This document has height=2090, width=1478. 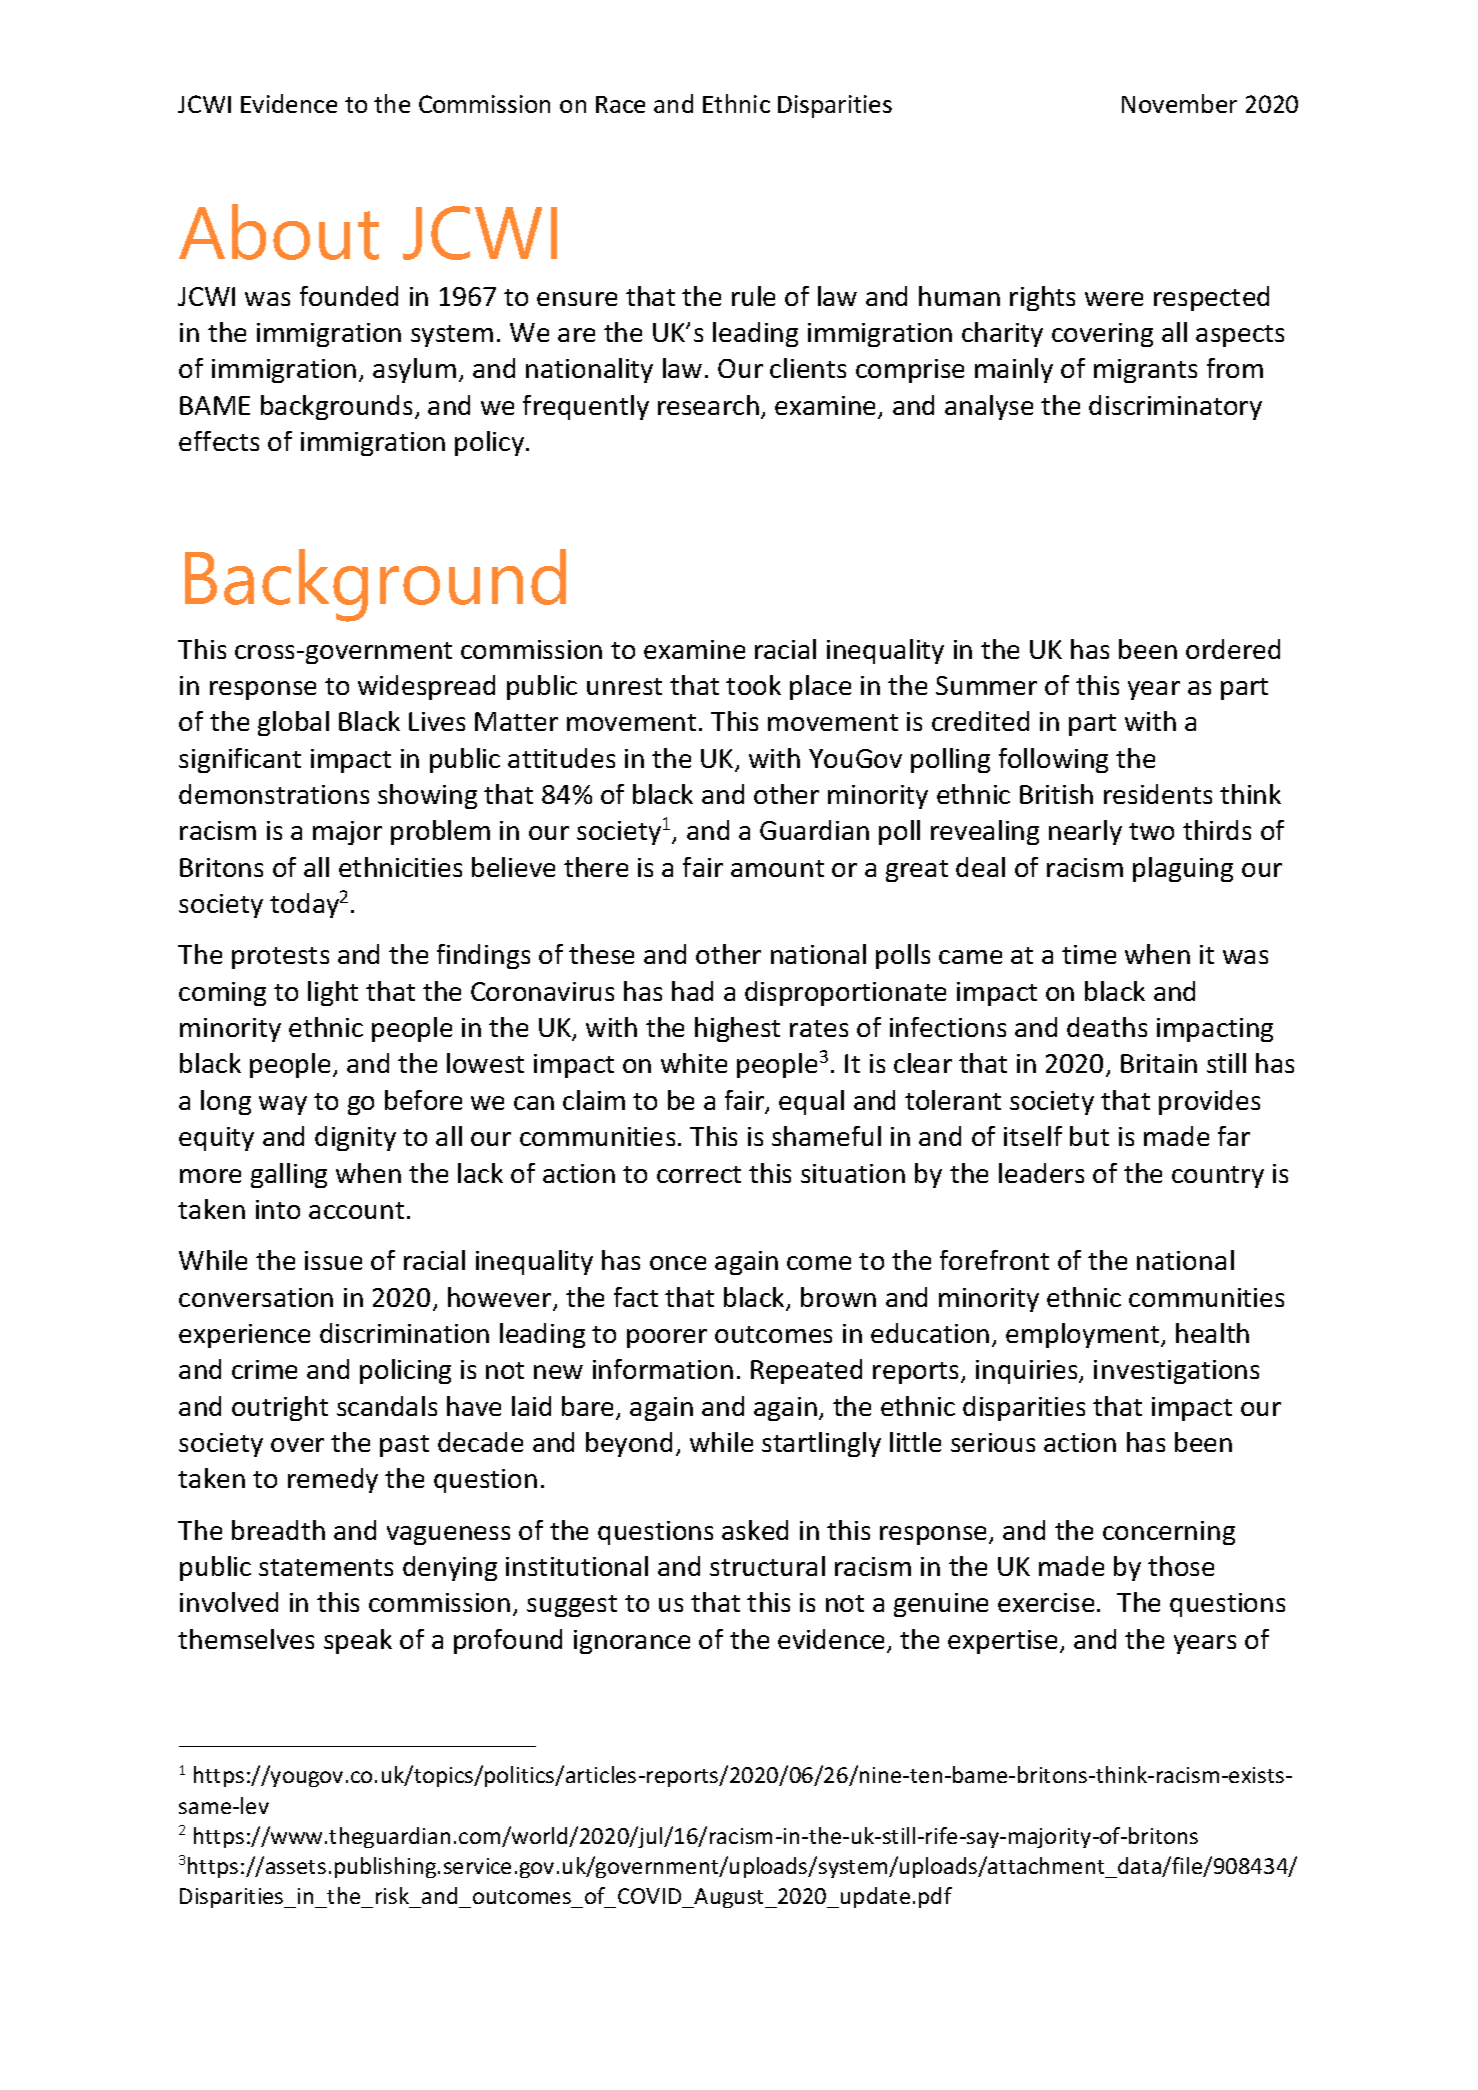 I want to click on November, so click(x=1179, y=103).
